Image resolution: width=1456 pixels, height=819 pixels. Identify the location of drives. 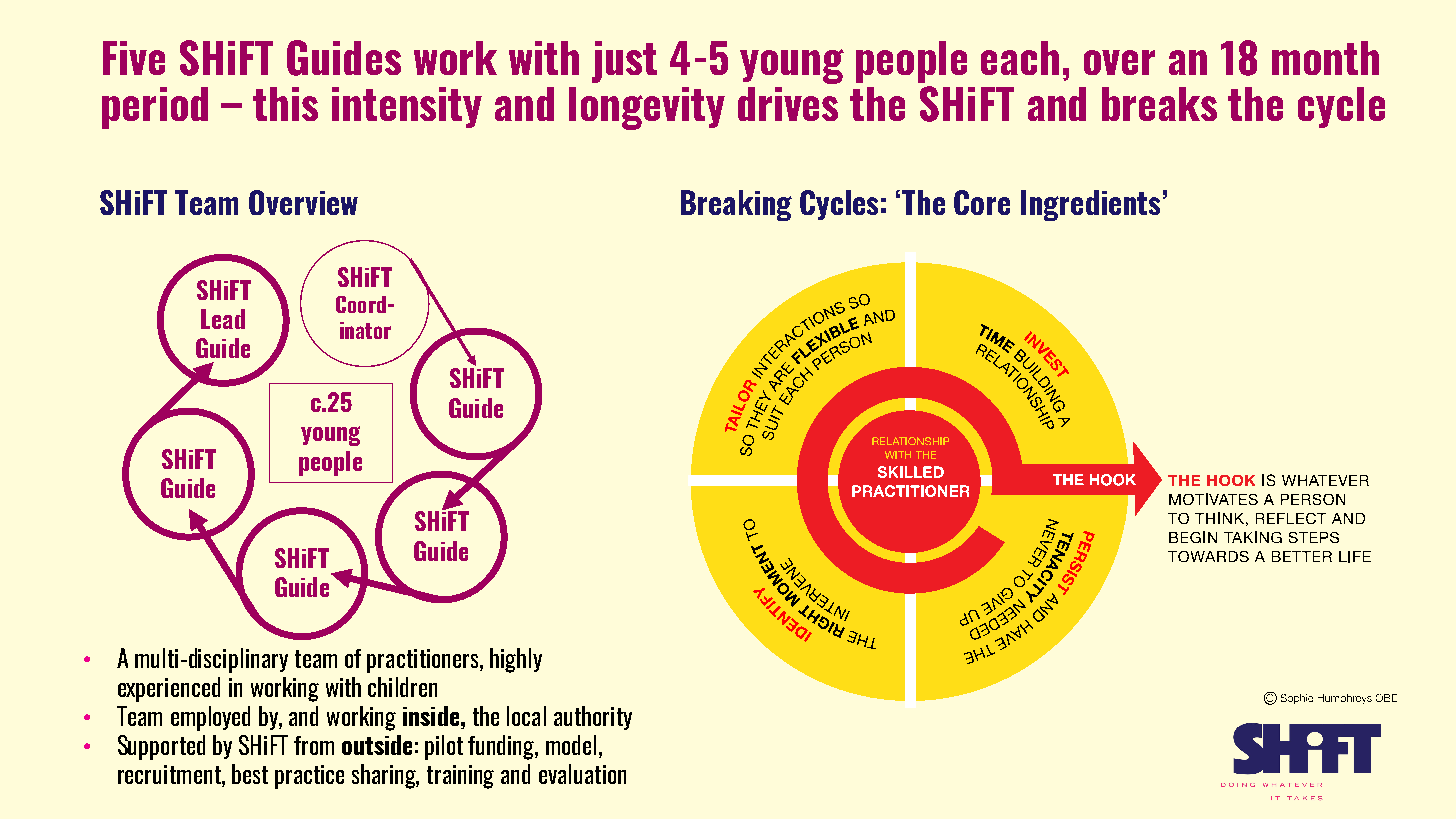
(788, 104).
